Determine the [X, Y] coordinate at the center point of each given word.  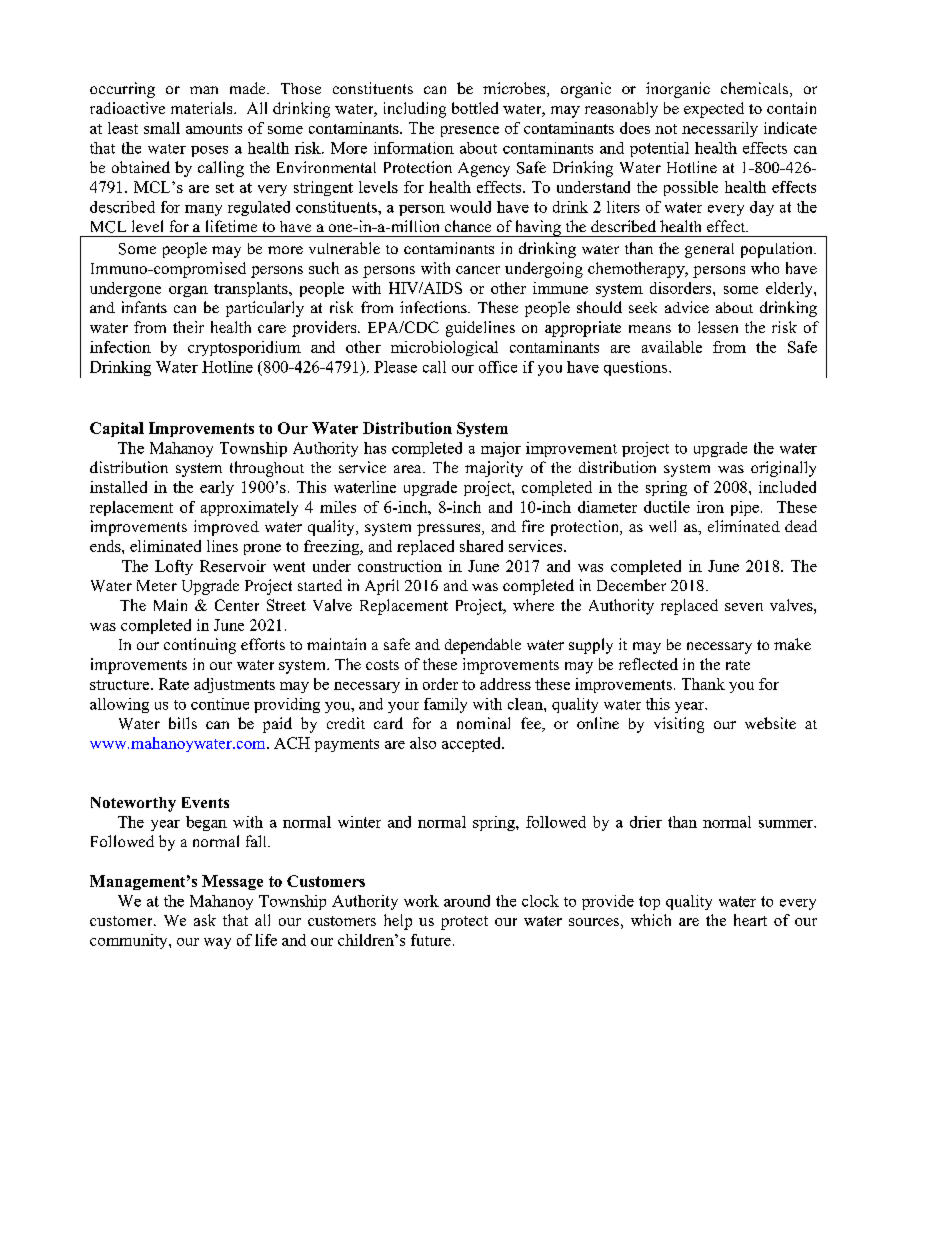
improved [226, 528]
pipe [745, 508]
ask [205, 920]
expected [714, 110]
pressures [450, 530]
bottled [475, 108]
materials [203, 108]
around [467, 901]
